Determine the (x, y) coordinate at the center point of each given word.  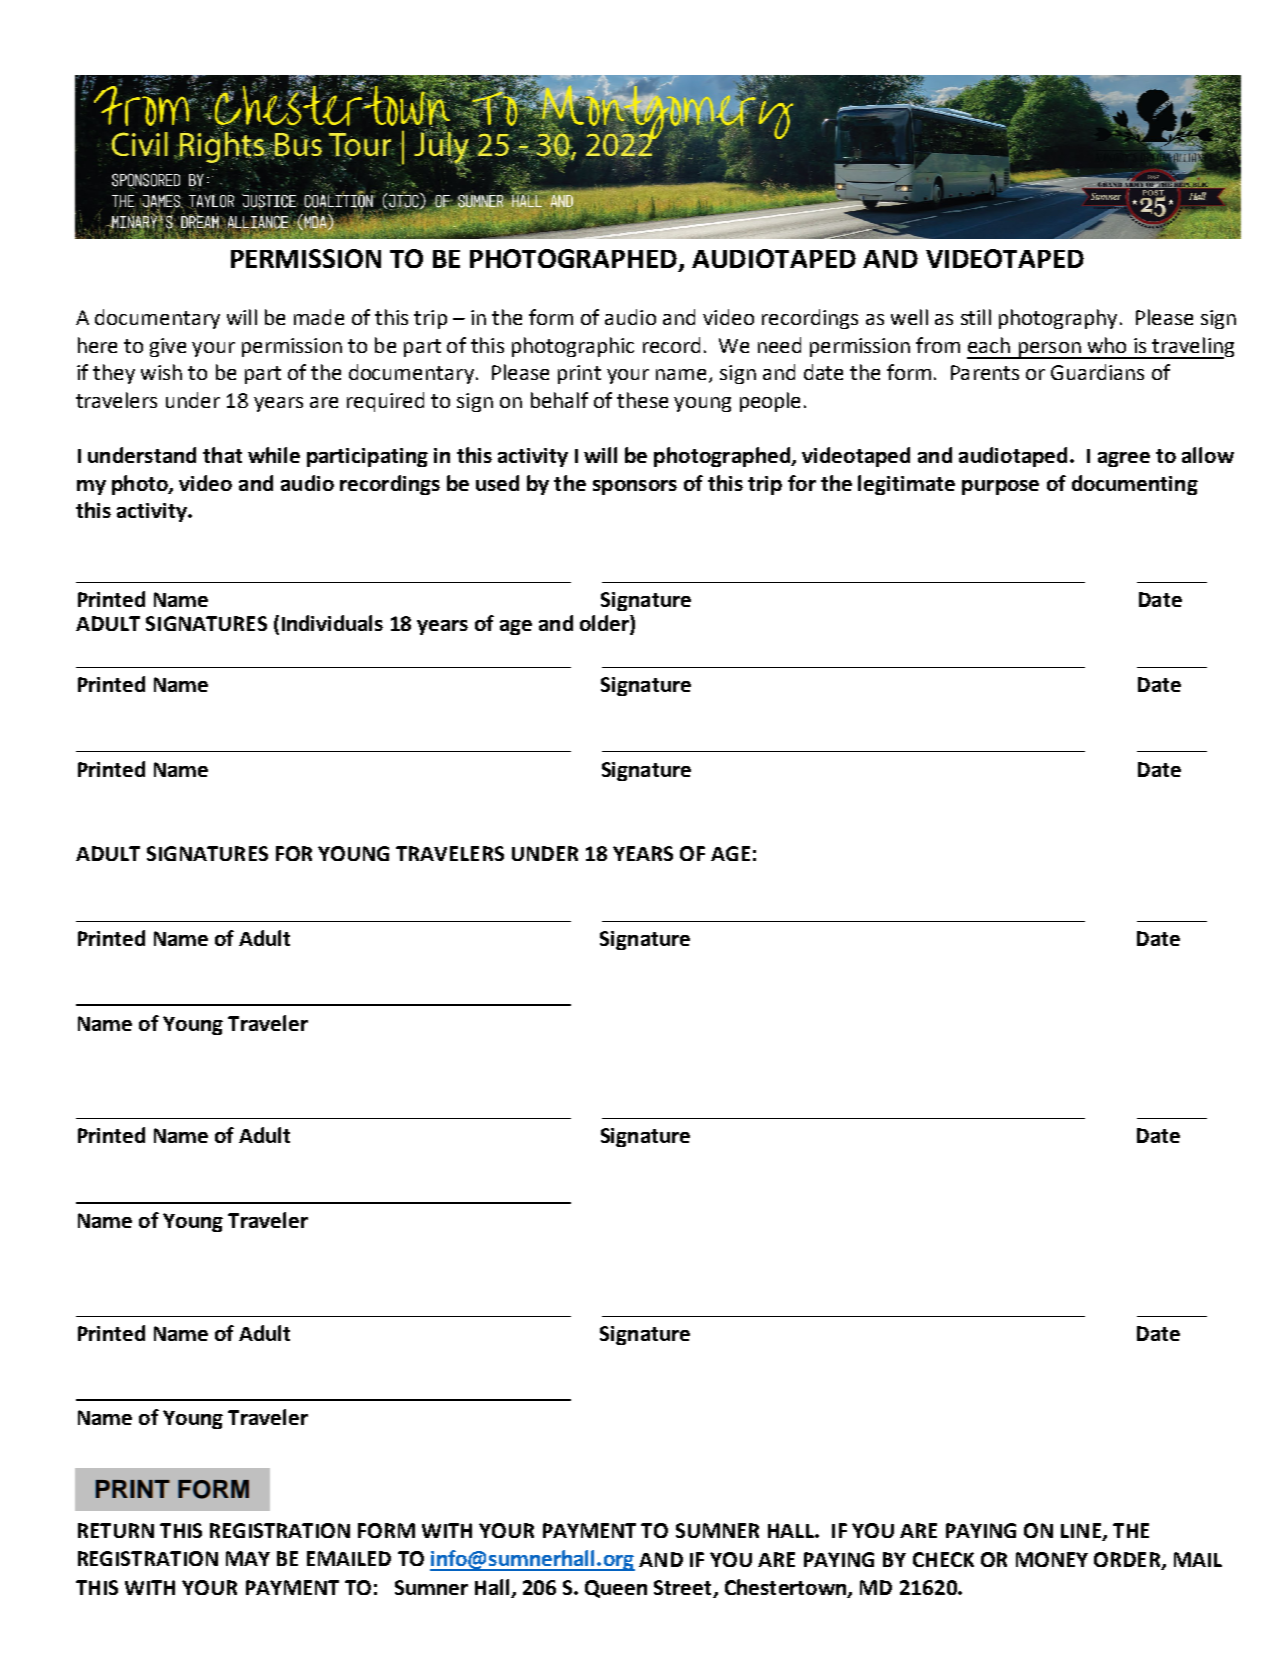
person (1049, 350)
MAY (248, 1558)
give (168, 347)
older (605, 624)
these (642, 400)
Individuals (332, 623)
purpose (1000, 487)
